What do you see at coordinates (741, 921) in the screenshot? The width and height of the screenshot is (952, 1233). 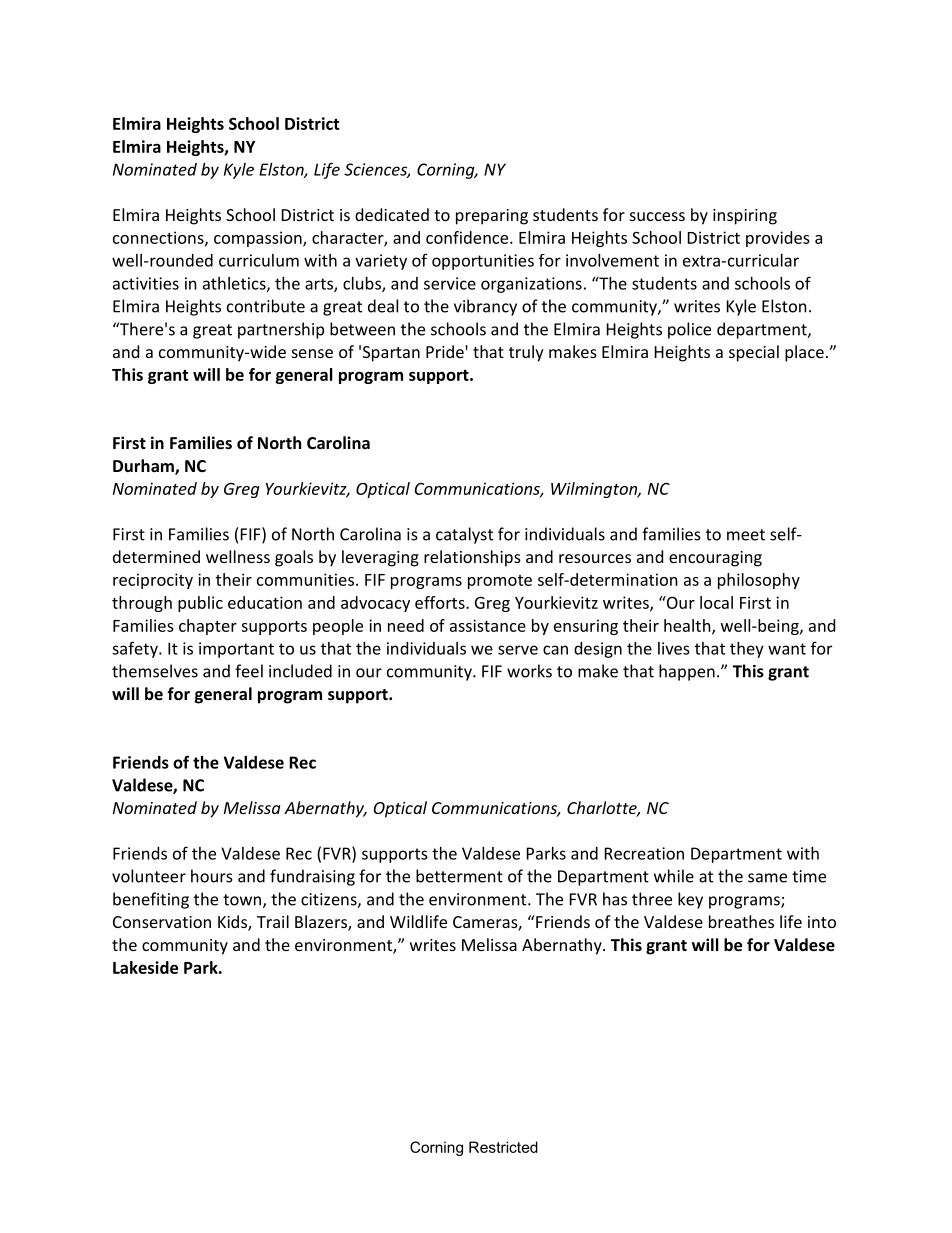 I see `breathes` at bounding box center [741, 921].
